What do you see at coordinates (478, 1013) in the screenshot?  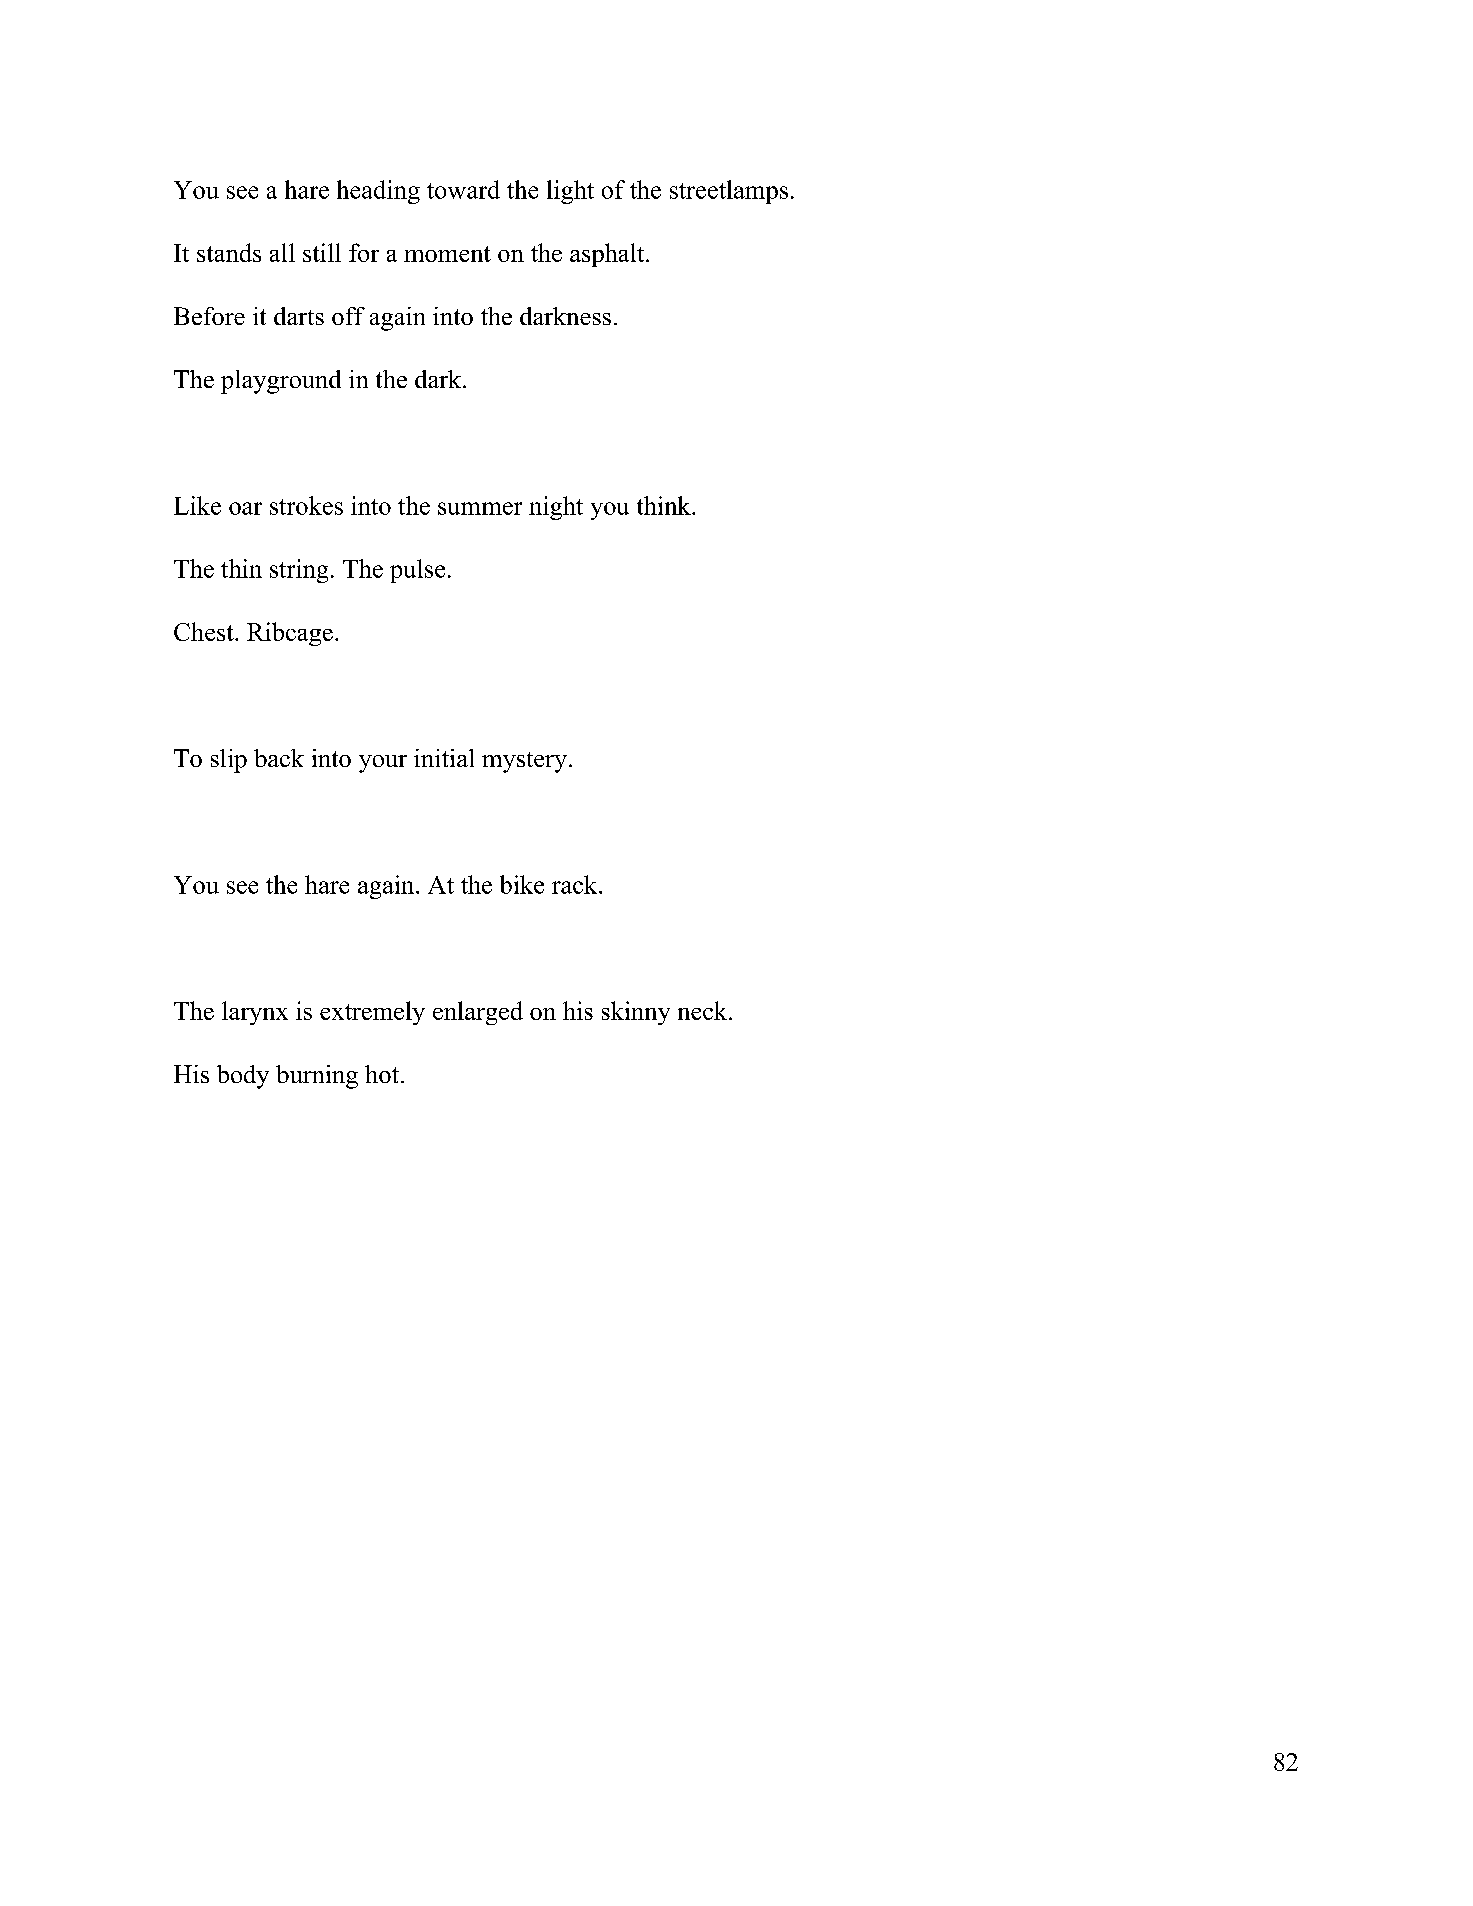 I see `enlarged` at bounding box center [478, 1013].
